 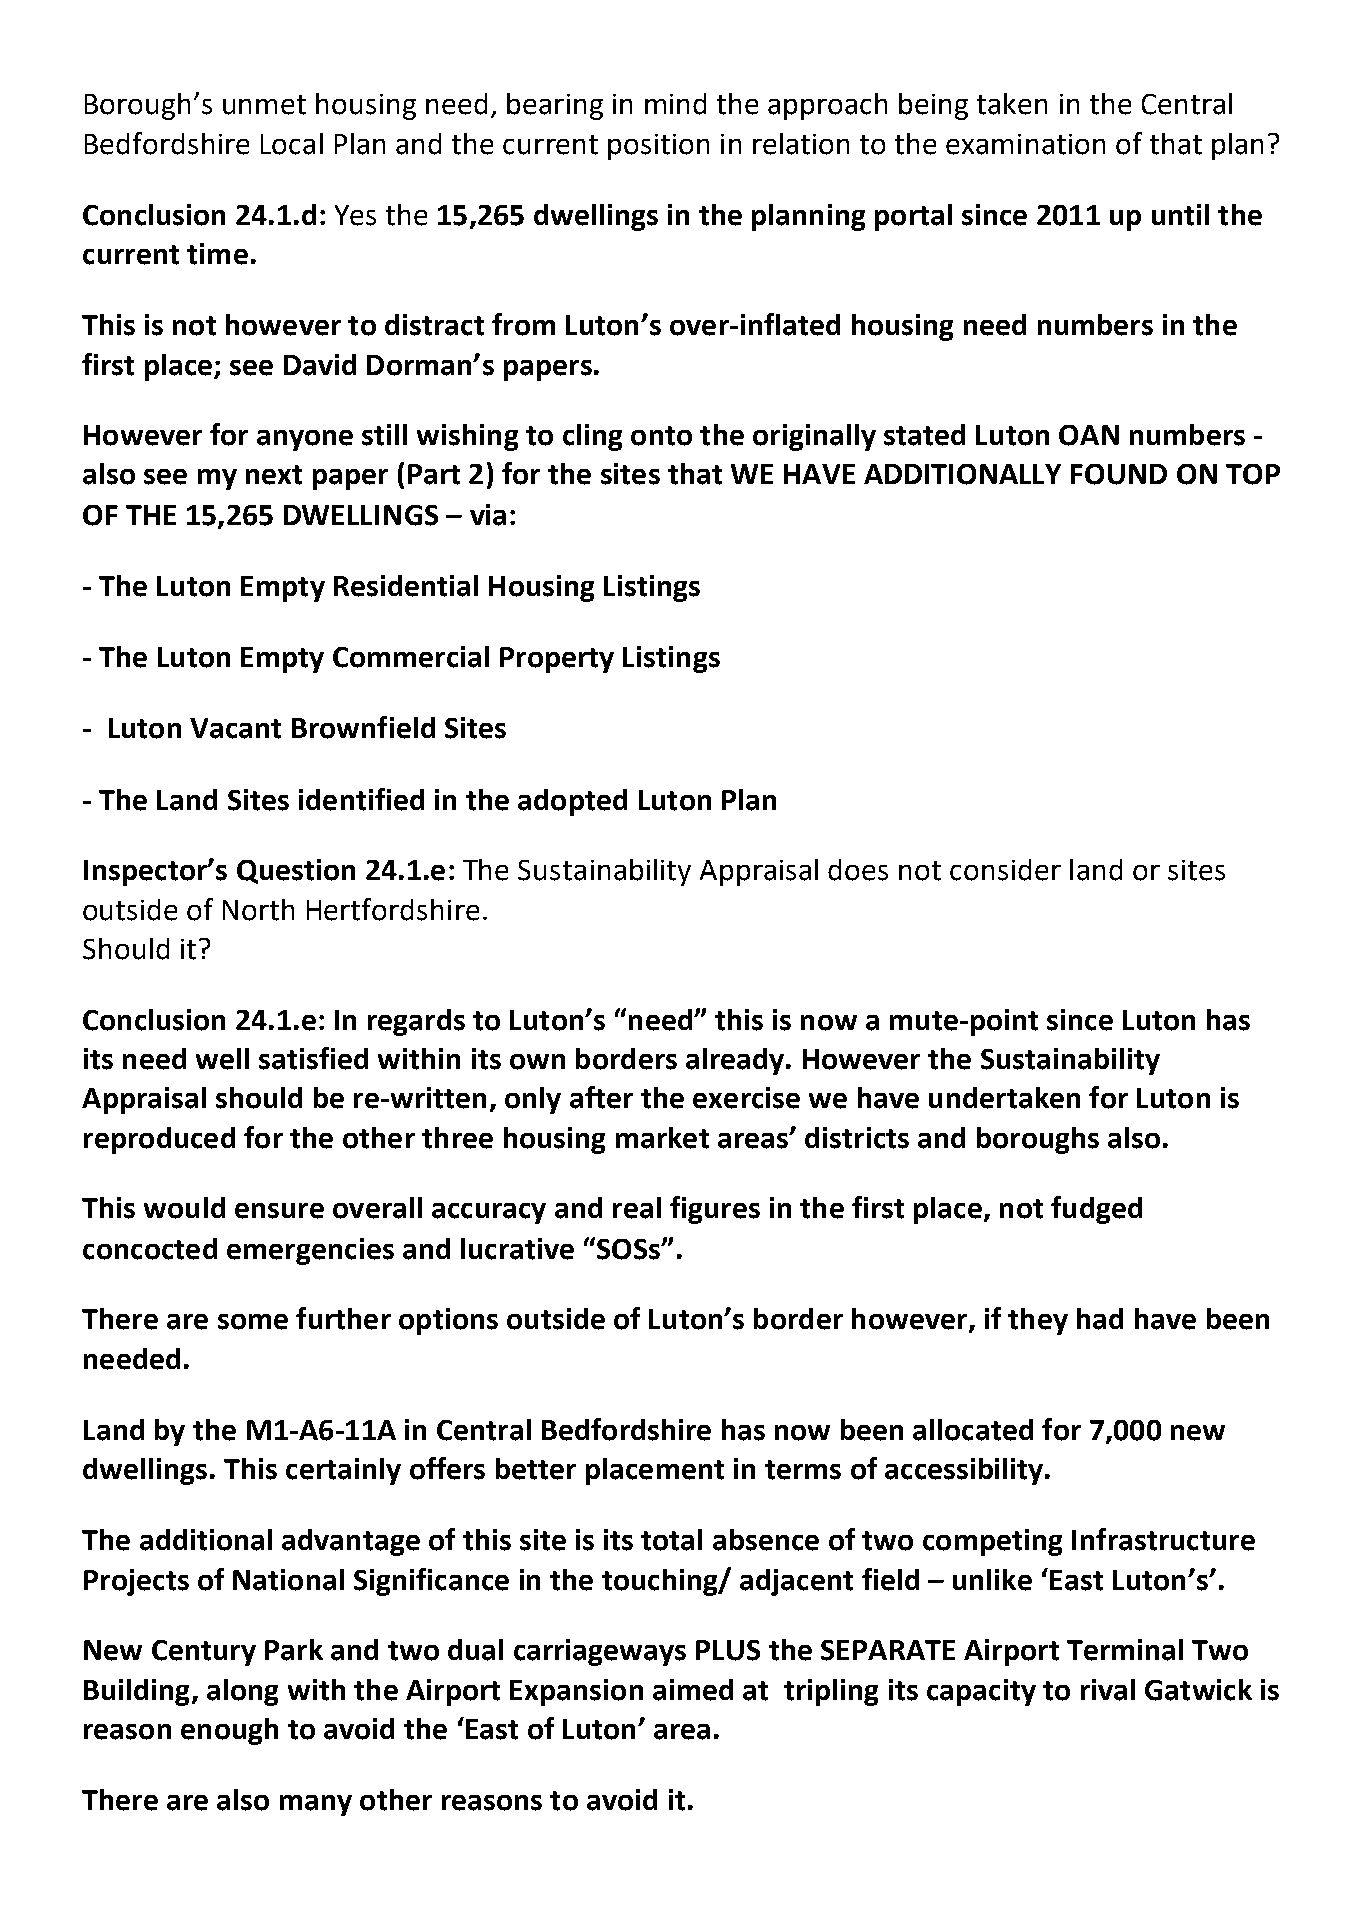 What do you see at coordinates (1025, 144) in the screenshot?
I see `examination` at bounding box center [1025, 144].
